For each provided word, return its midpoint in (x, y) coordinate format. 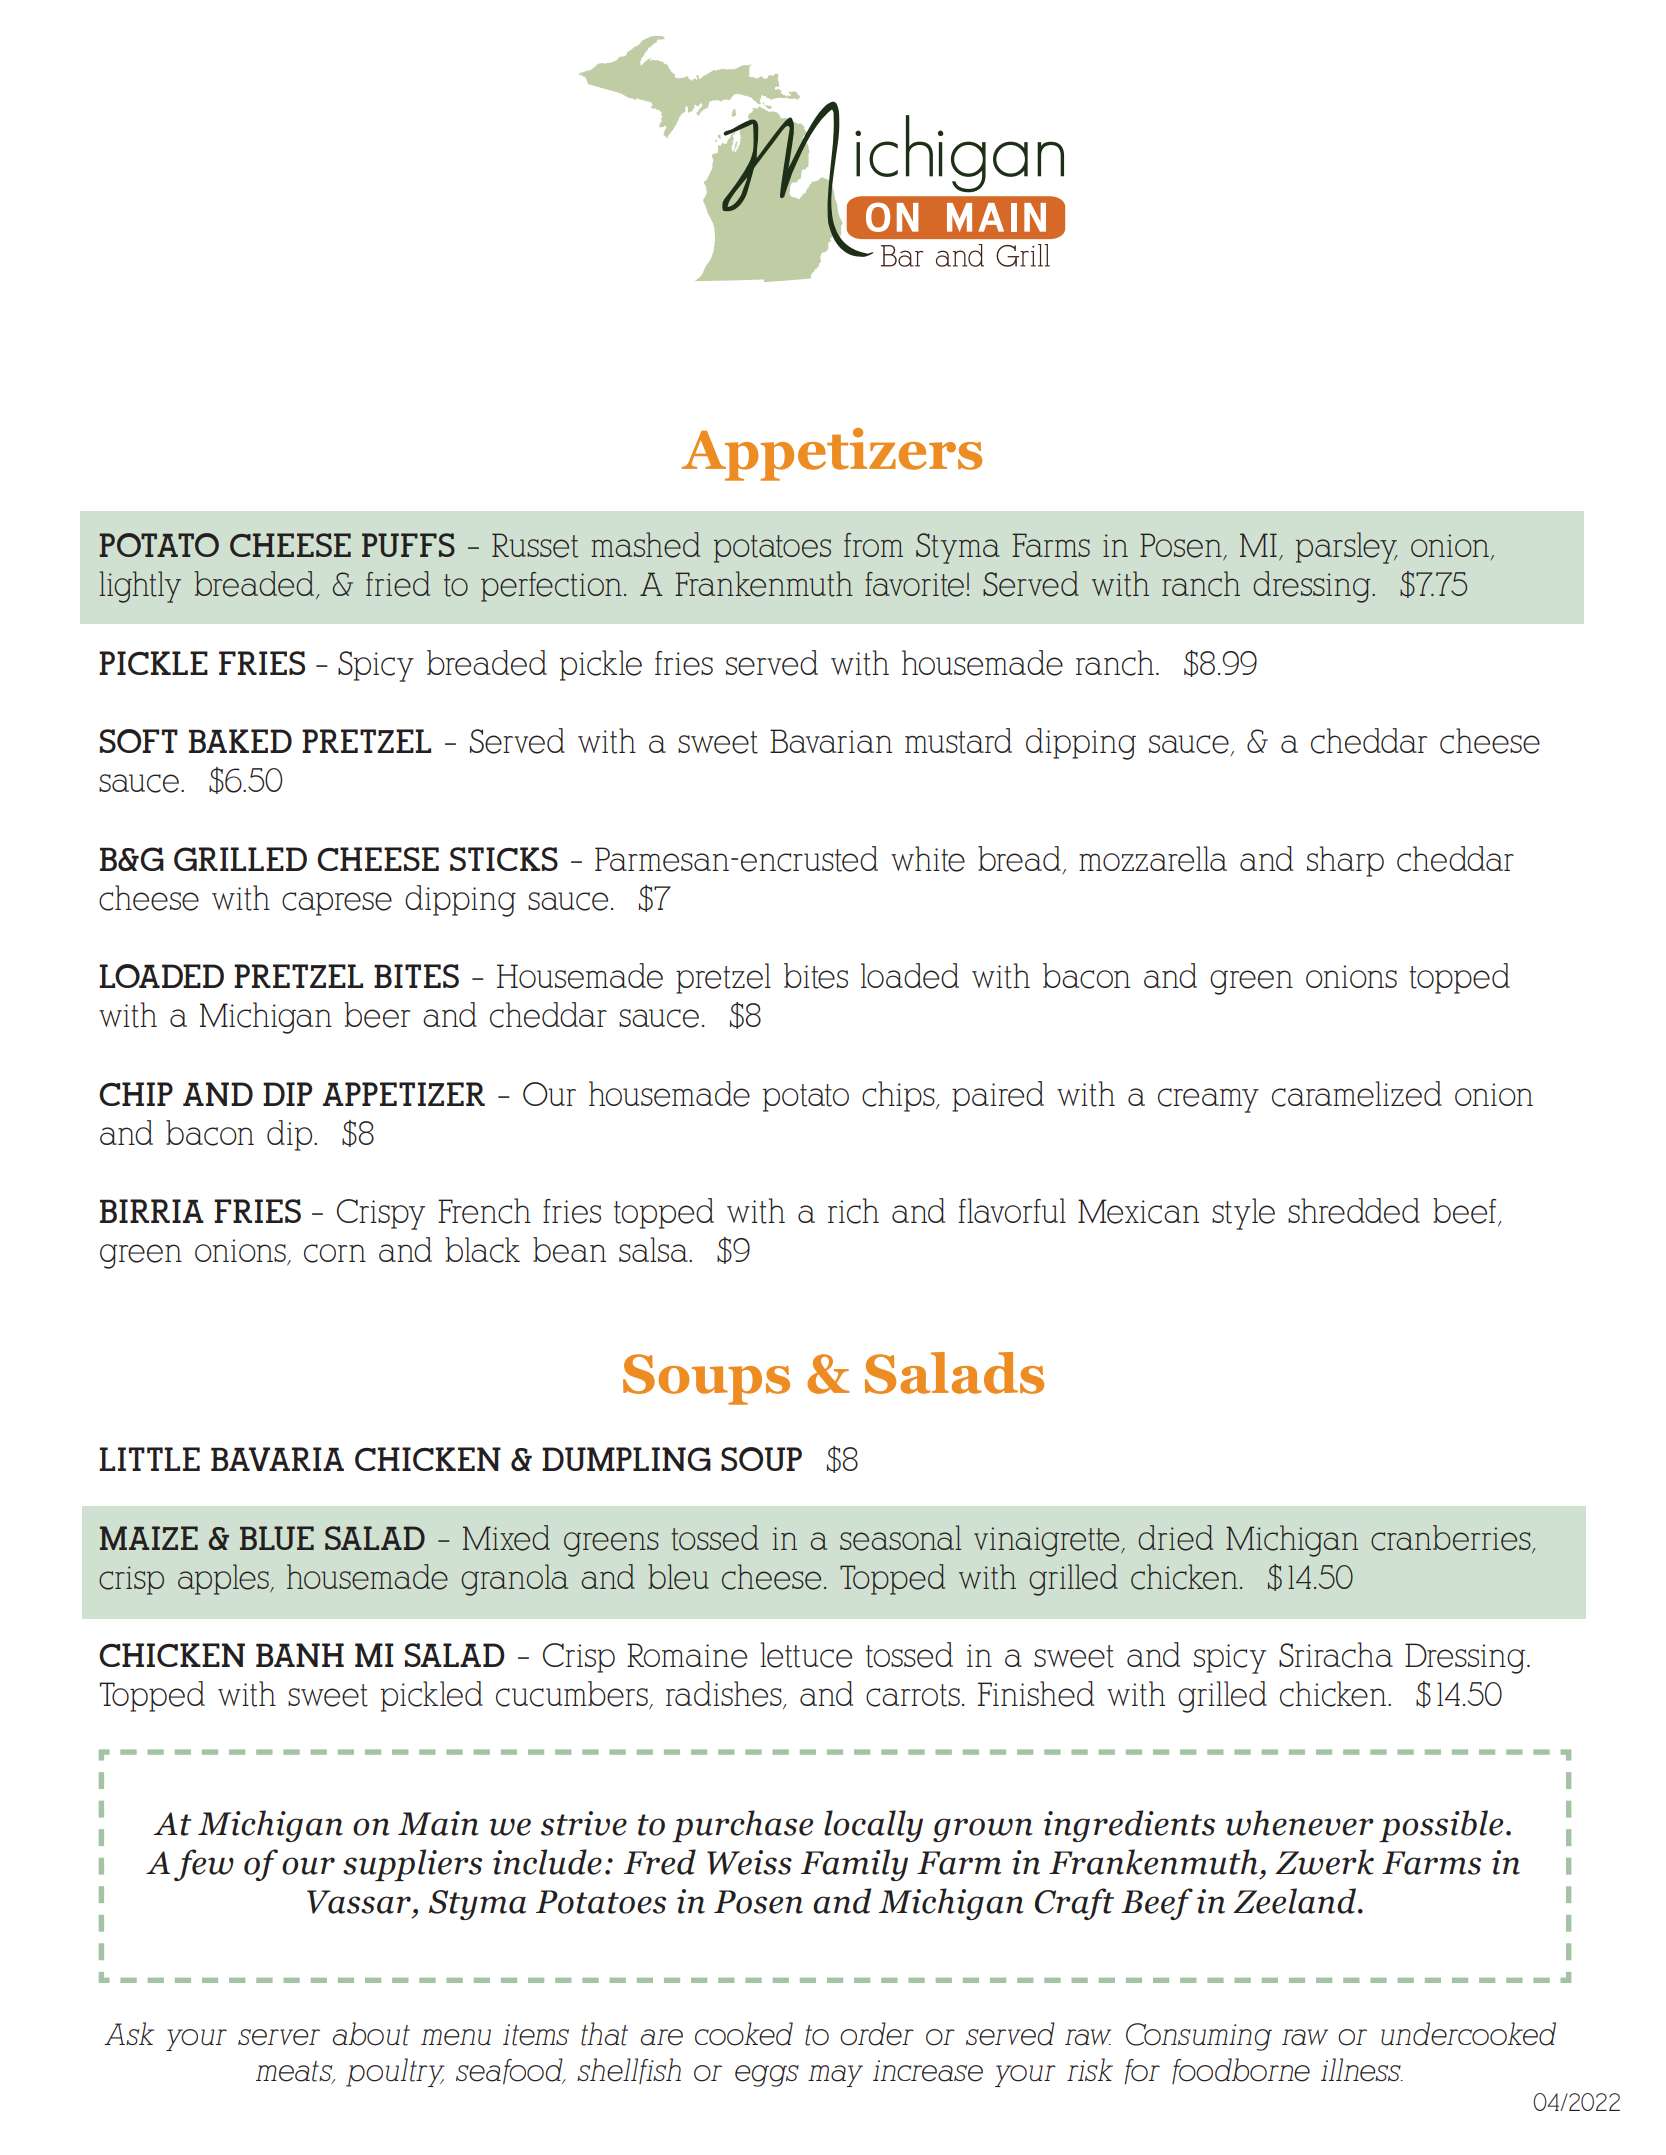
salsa (654, 1249)
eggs (767, 2076)
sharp (1345, 861)
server (279, 2037)
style (1243, 1214)
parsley (1346, 548)
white (928, 859)
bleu (678, 1577)
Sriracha (1336, 1655)
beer (377, 1015)
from (873, 545)
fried (398, 584)
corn (335, 1253)
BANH (300, 1655)
